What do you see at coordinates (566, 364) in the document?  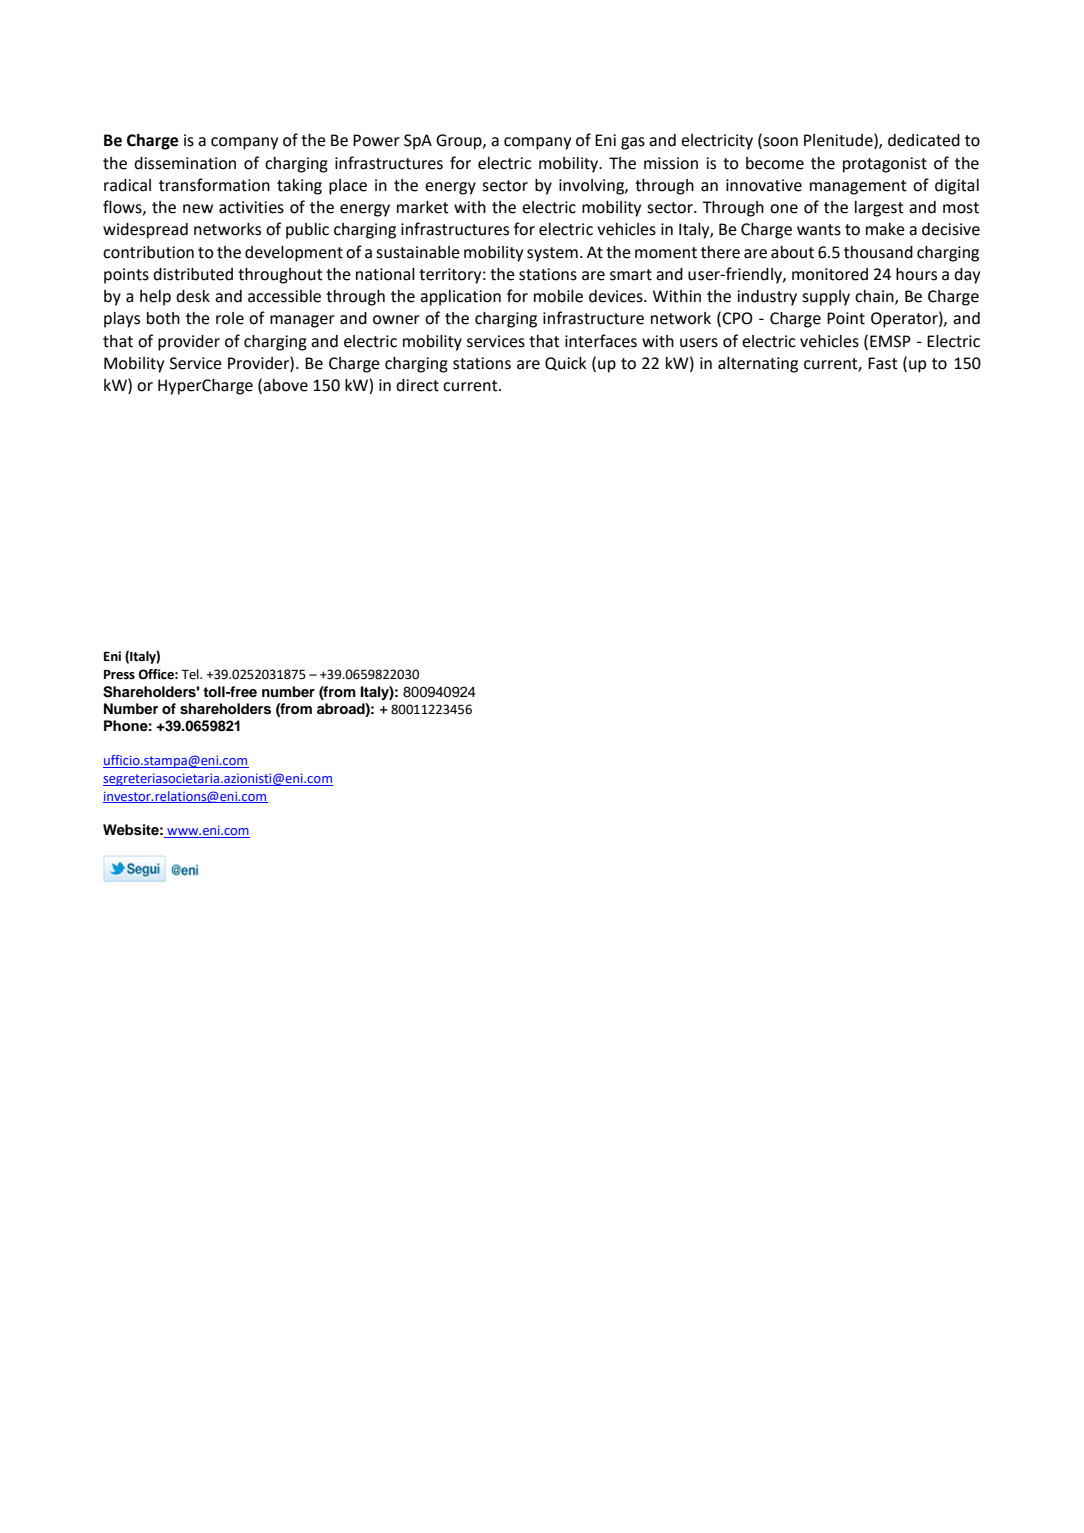 I see `Quick` at bounding box center [566, 364].
